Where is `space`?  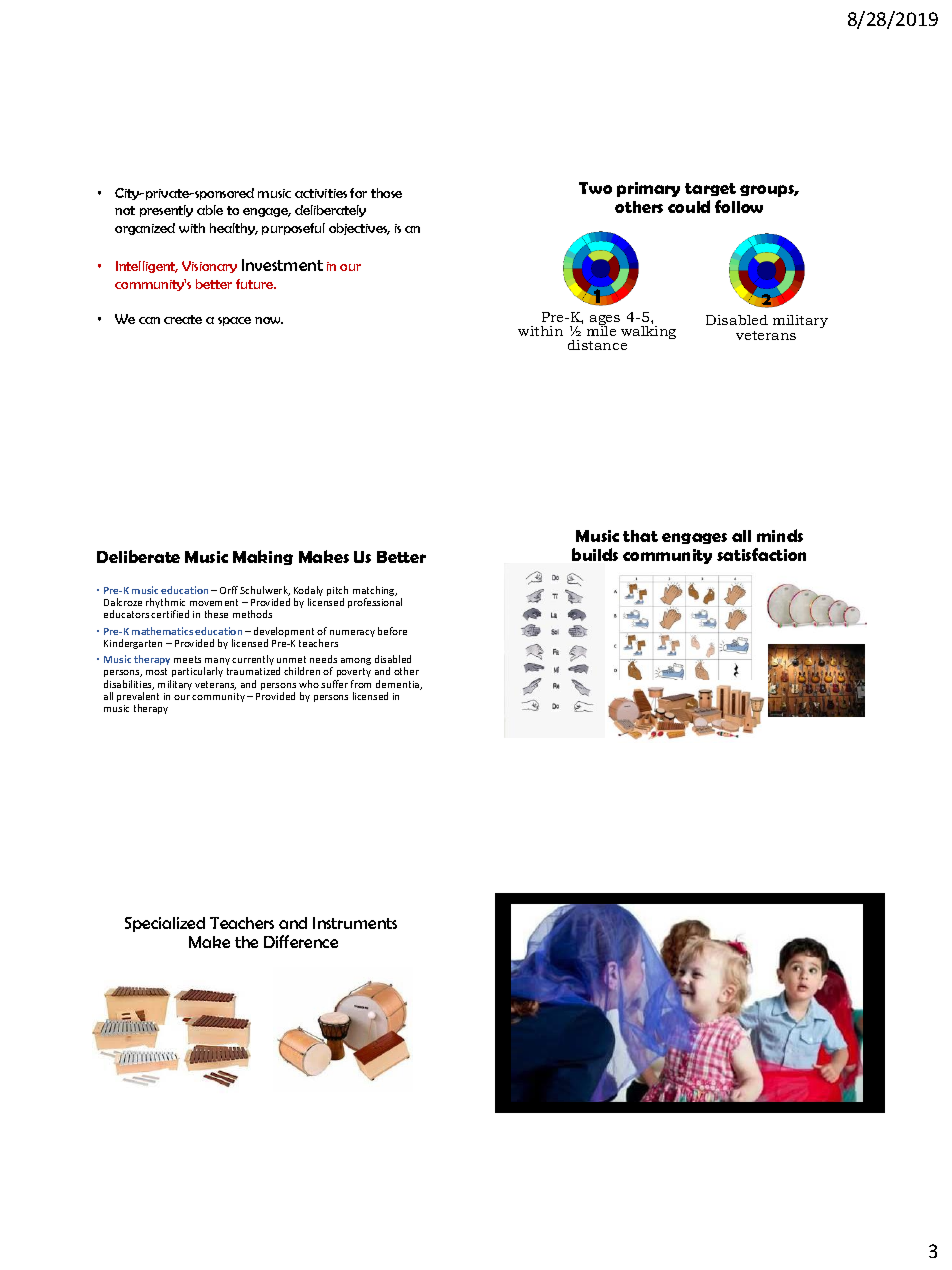 space is located at coordinates (234, 321).
